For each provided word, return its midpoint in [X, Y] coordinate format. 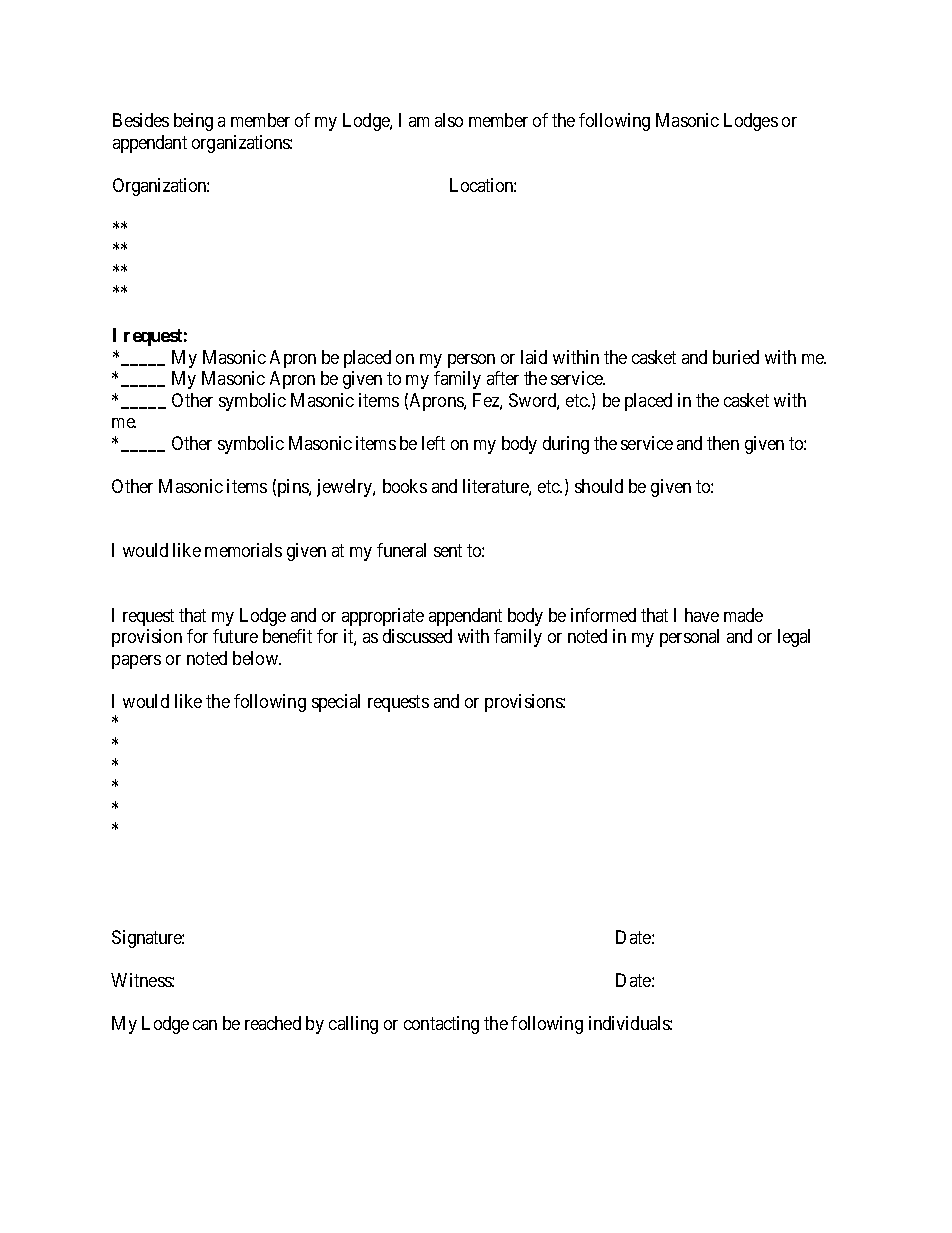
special [336, 703]
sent [448, 550]
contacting [441, 1025]
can [205, 1025]
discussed [417, 636]
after [503, 378]
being [193, 122]
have [702, 615]
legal [794, 638]
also [449, 120]
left [433, 443]
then [723, 443]
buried [736, 357]
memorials [243, 550]
